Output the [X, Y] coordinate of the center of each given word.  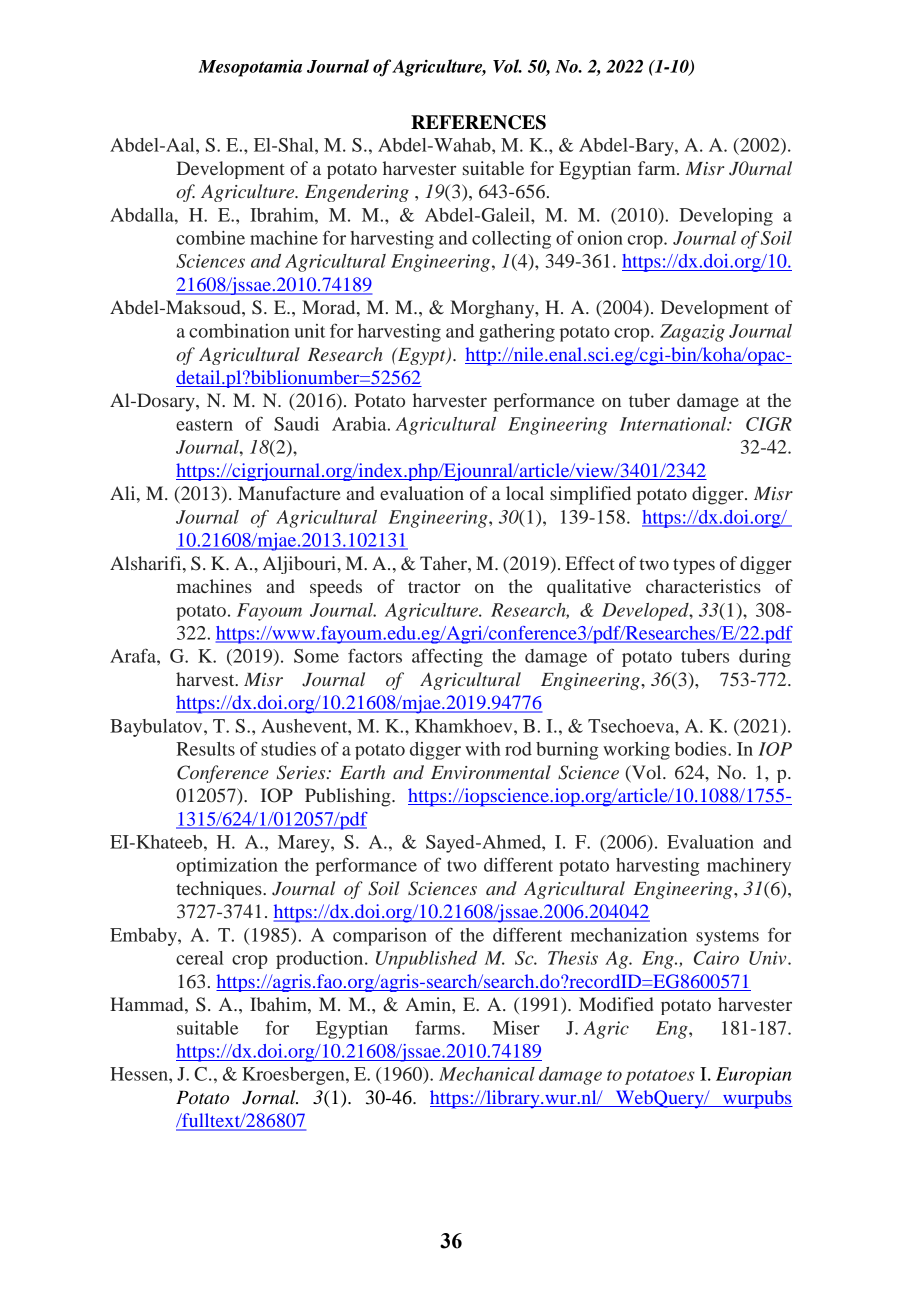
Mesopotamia [250, 68]
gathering [517, 333]
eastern [204, 425]
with [483, 749]
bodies [702, 749]
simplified [590, 495]
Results [205, 749]
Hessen [140, 1074]
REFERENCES [478, 122]
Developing [726, 217]
